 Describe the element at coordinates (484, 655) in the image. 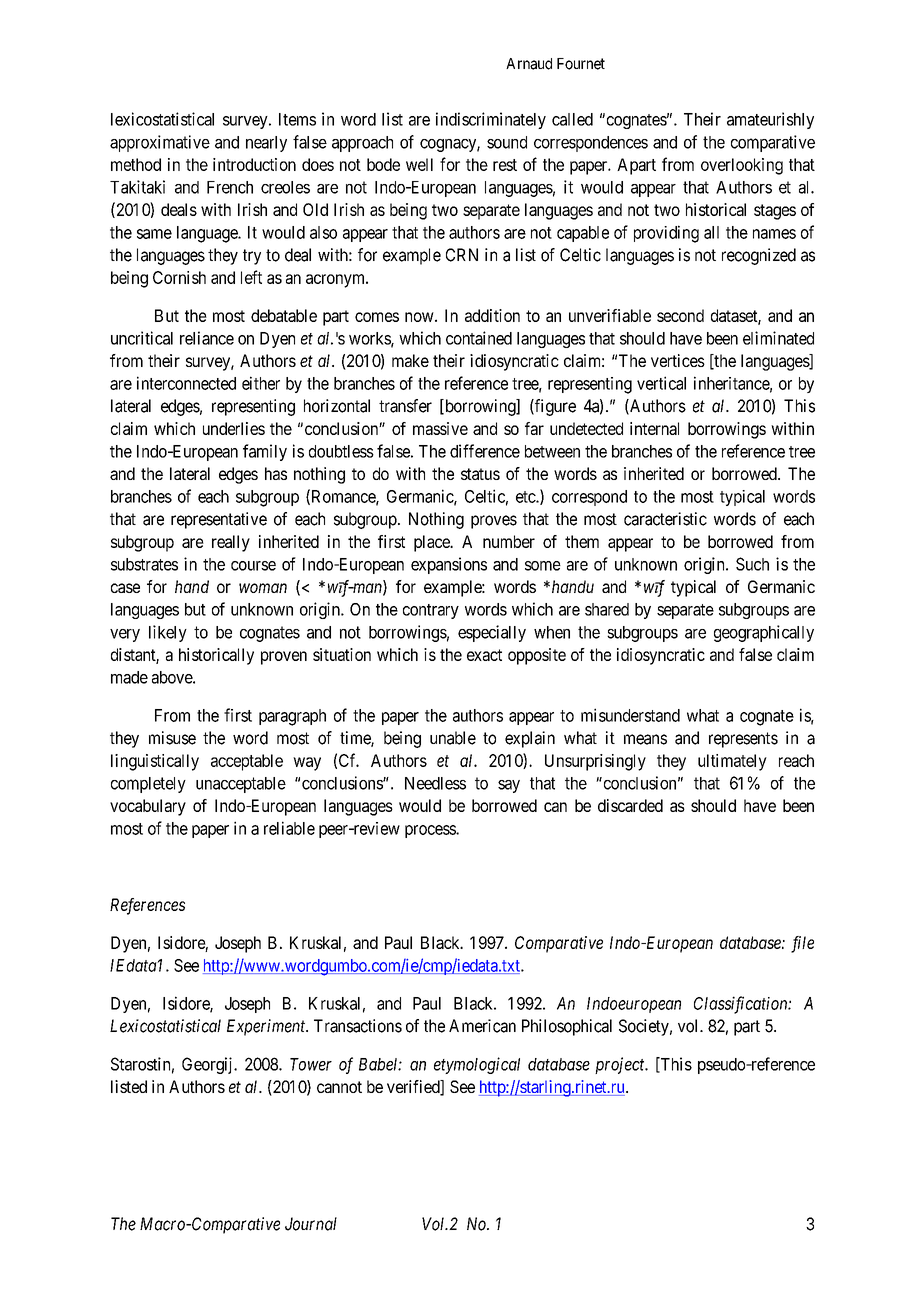

I see `exact` at that location.
